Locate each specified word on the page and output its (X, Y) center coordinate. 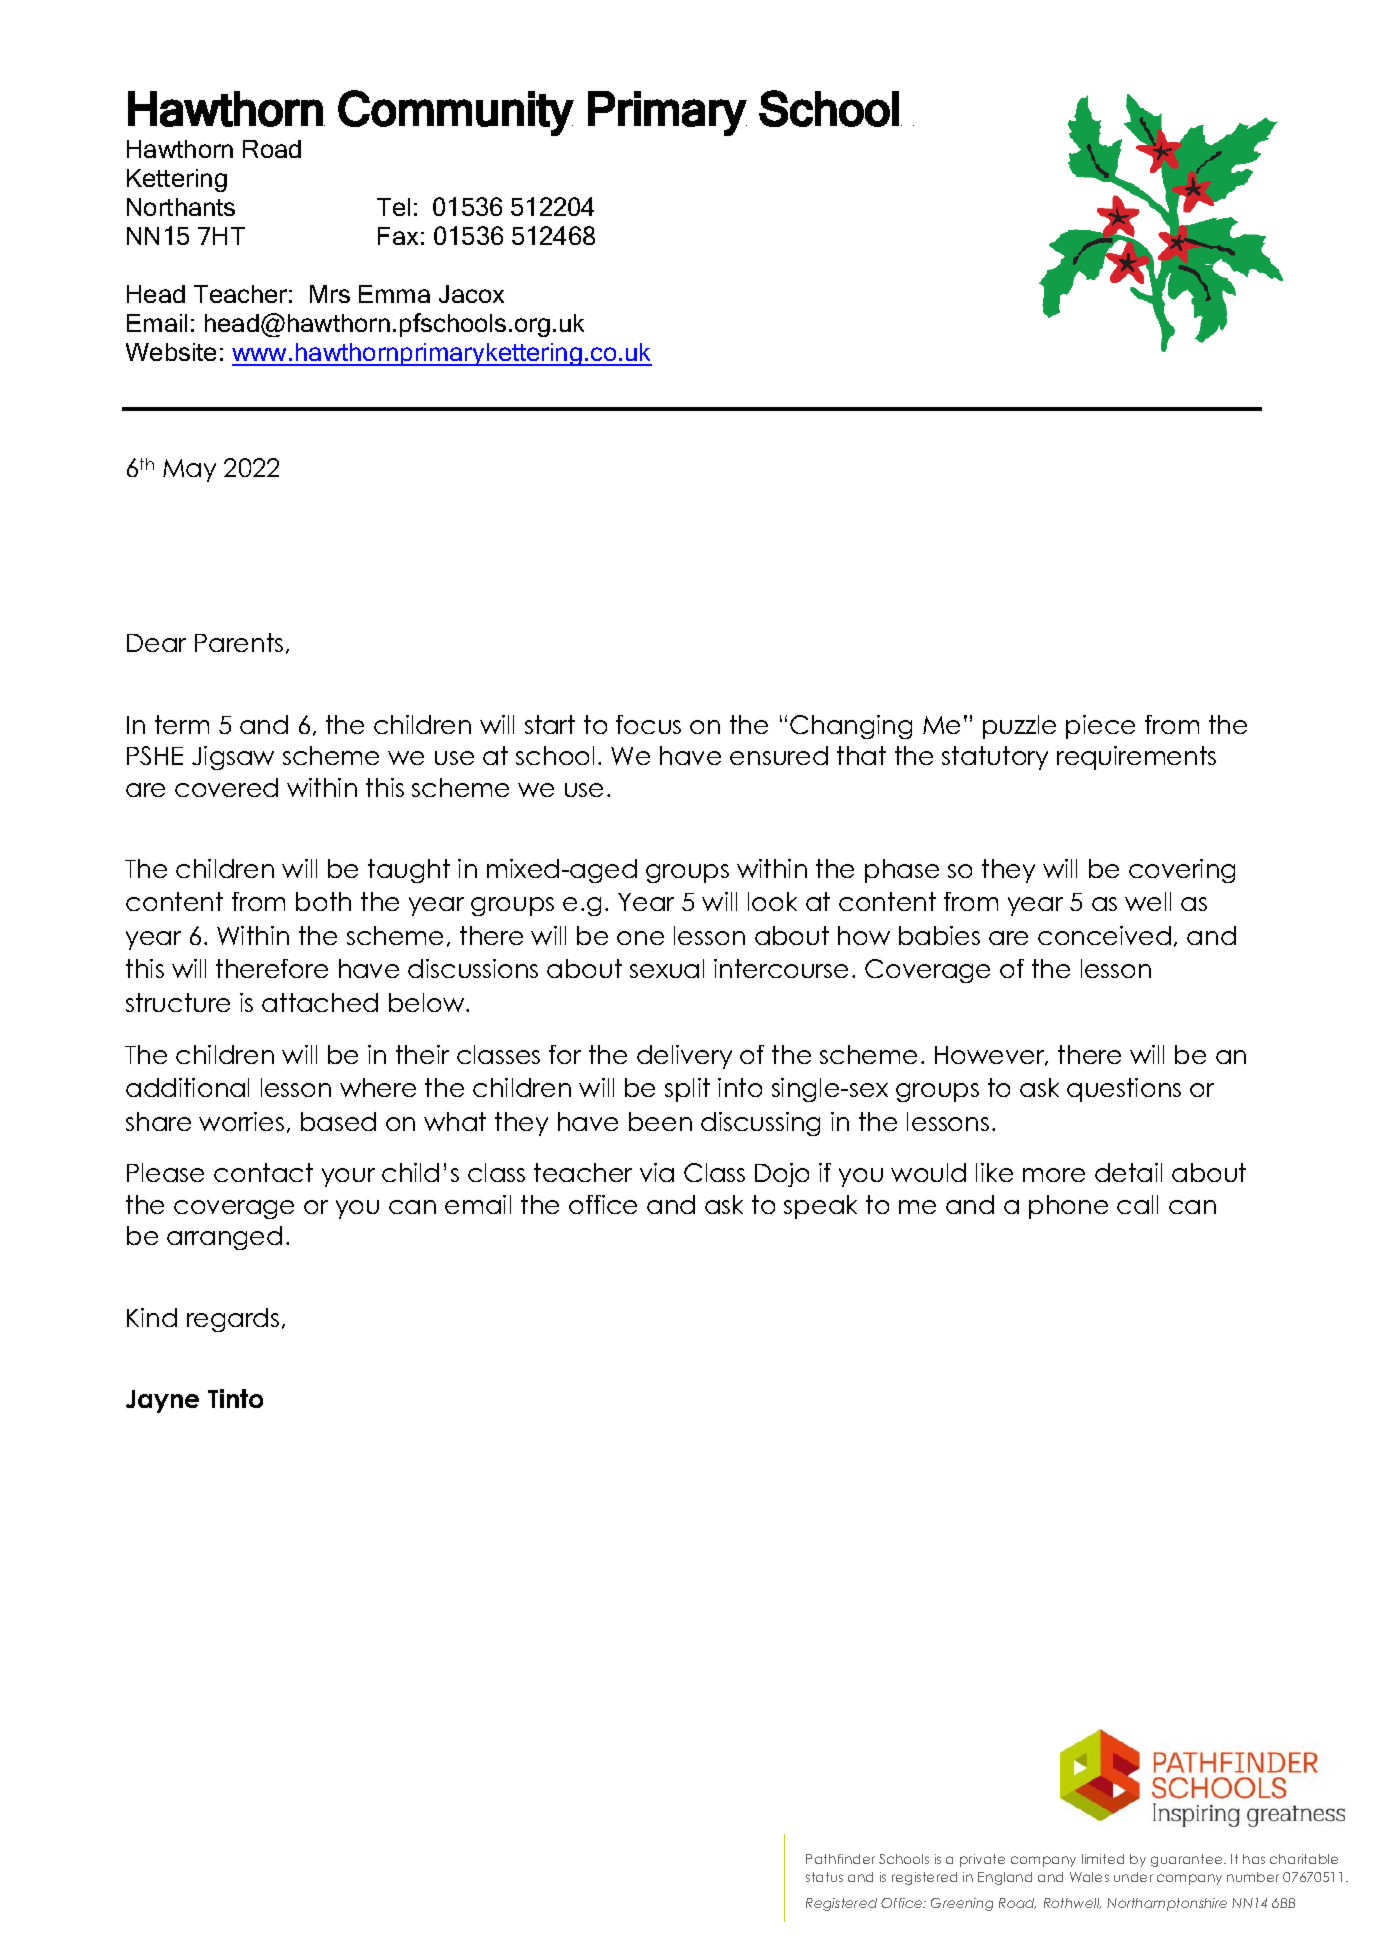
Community (456, 113)
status (824, 1877)
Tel (393, 207)
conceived (1104, 935)
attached (320, 1002)
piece (1100, 727)
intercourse (781, 968)
